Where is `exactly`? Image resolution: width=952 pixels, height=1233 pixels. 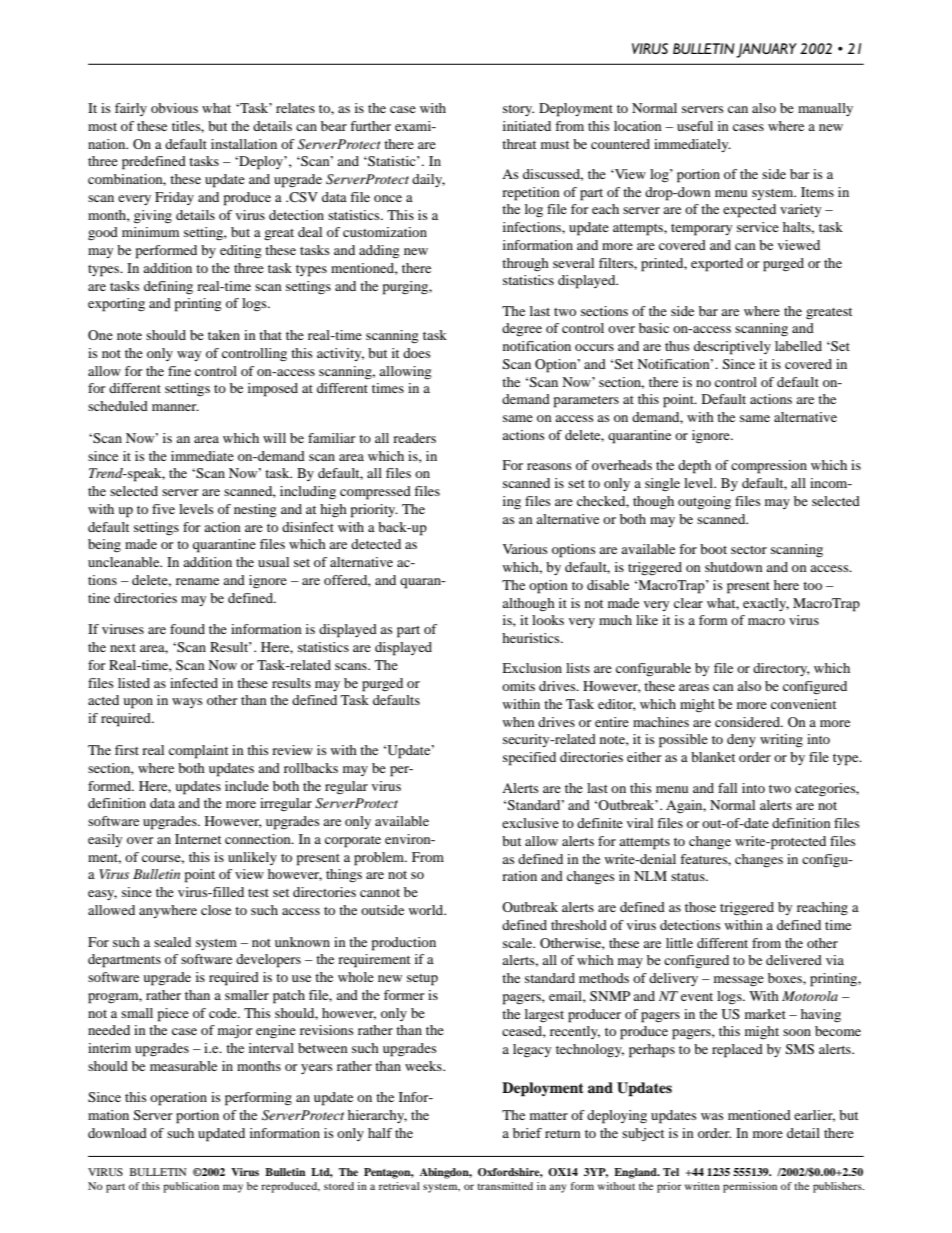 exactly is located at coordinates (766, 604).
